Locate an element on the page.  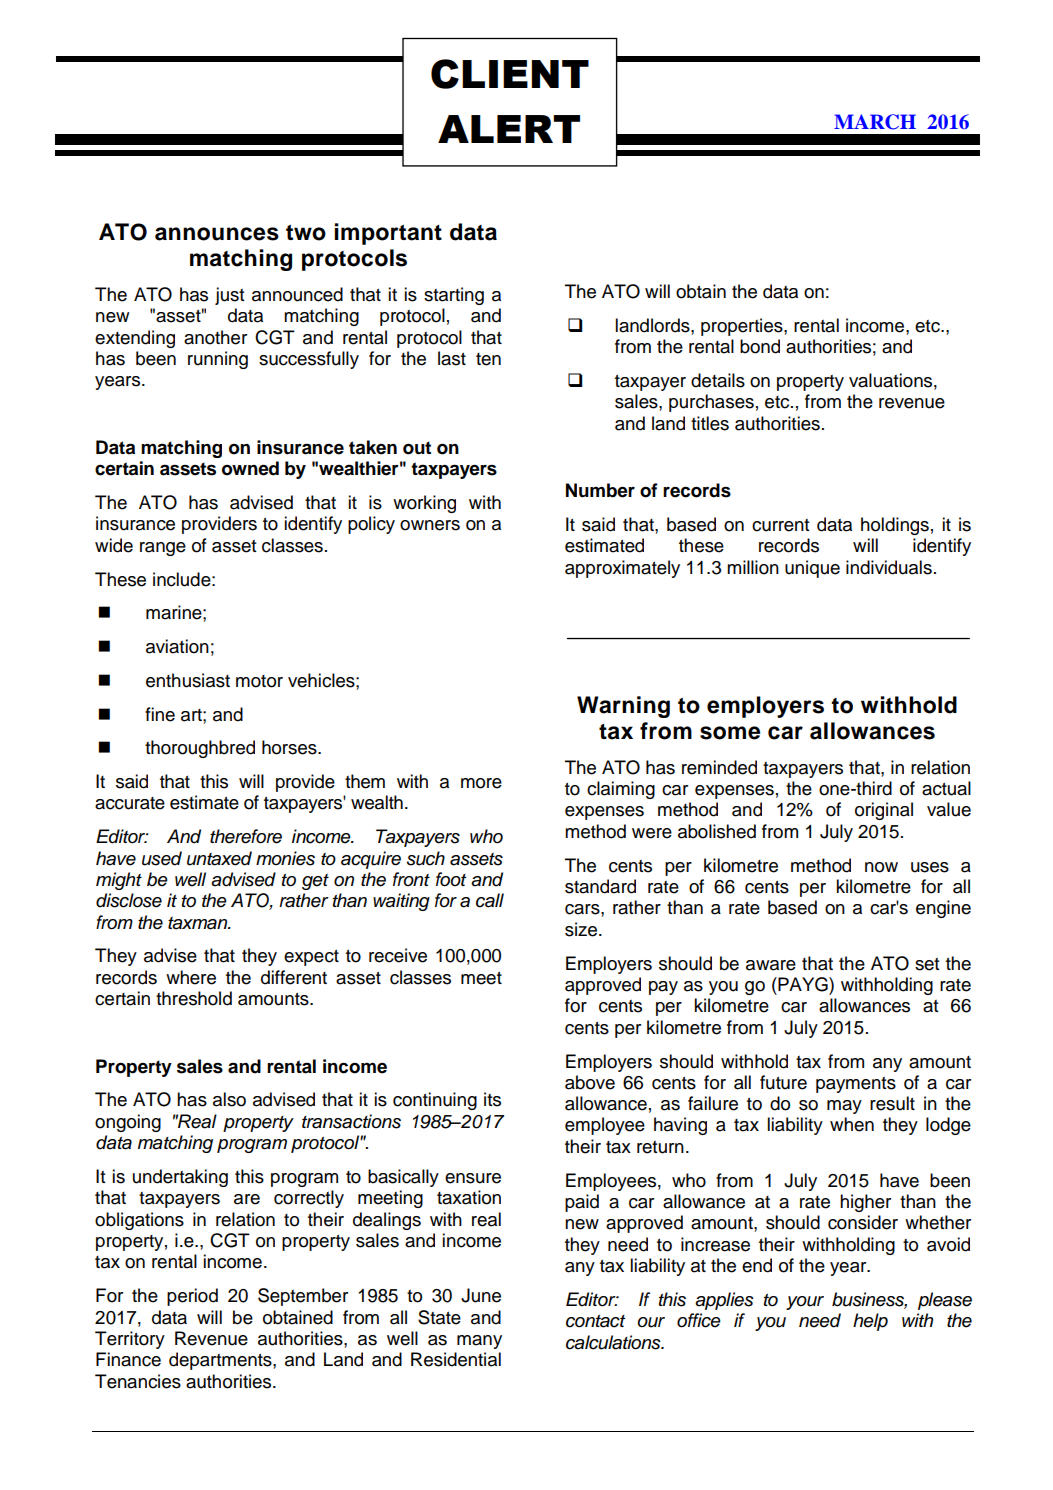
departments is located at coordinates (221, 1361).
